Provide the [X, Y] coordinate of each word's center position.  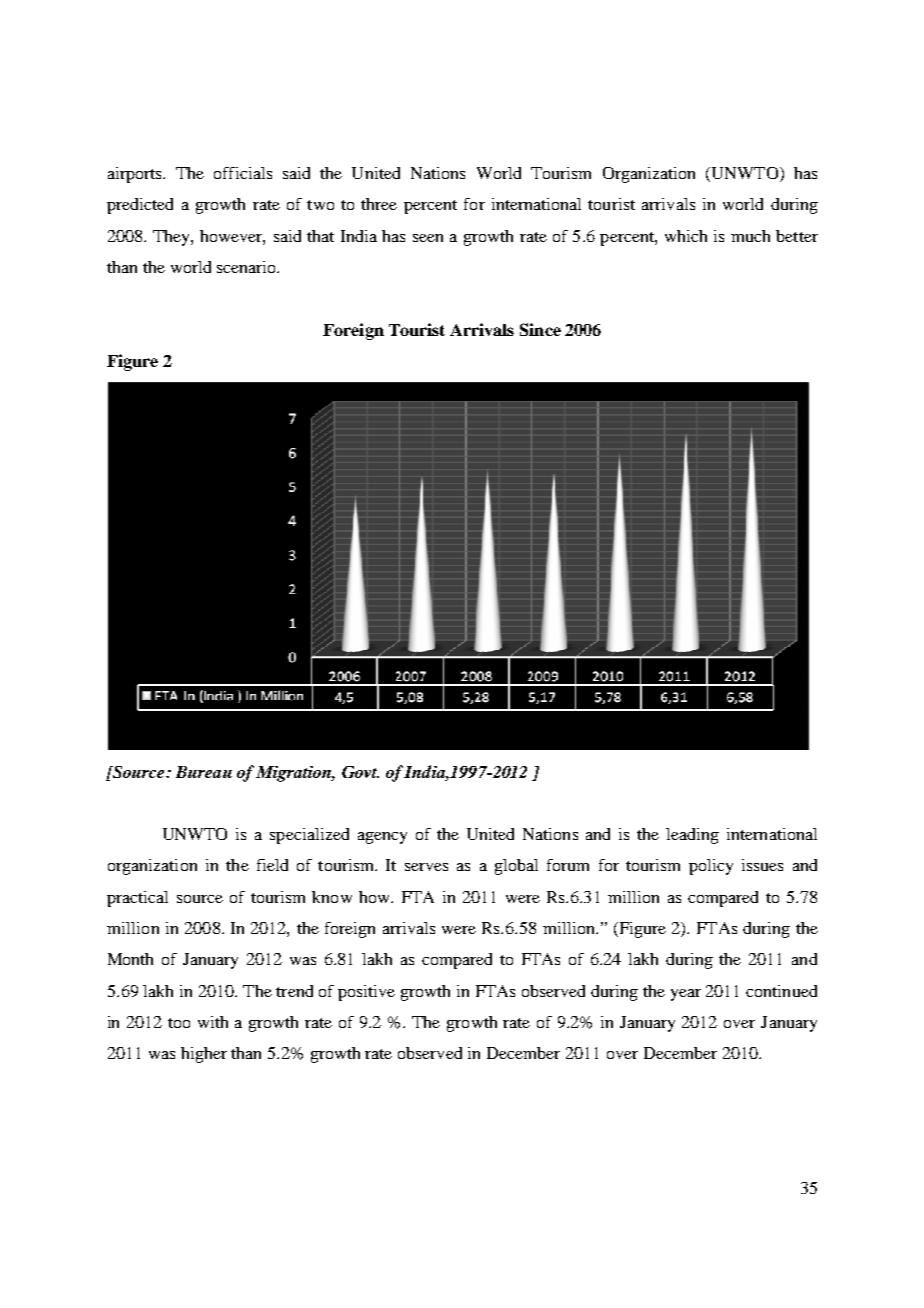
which [686, 236]
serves [426, 867]
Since [540, 329]
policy [711, 867]
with [213, 1022]
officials [243, 173]
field [272, 865]
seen [428, 238]
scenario [248, 267]
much [750, 236]
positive [366, 993]
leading [692, 836]
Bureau [204, 772]
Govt [360, 772]
